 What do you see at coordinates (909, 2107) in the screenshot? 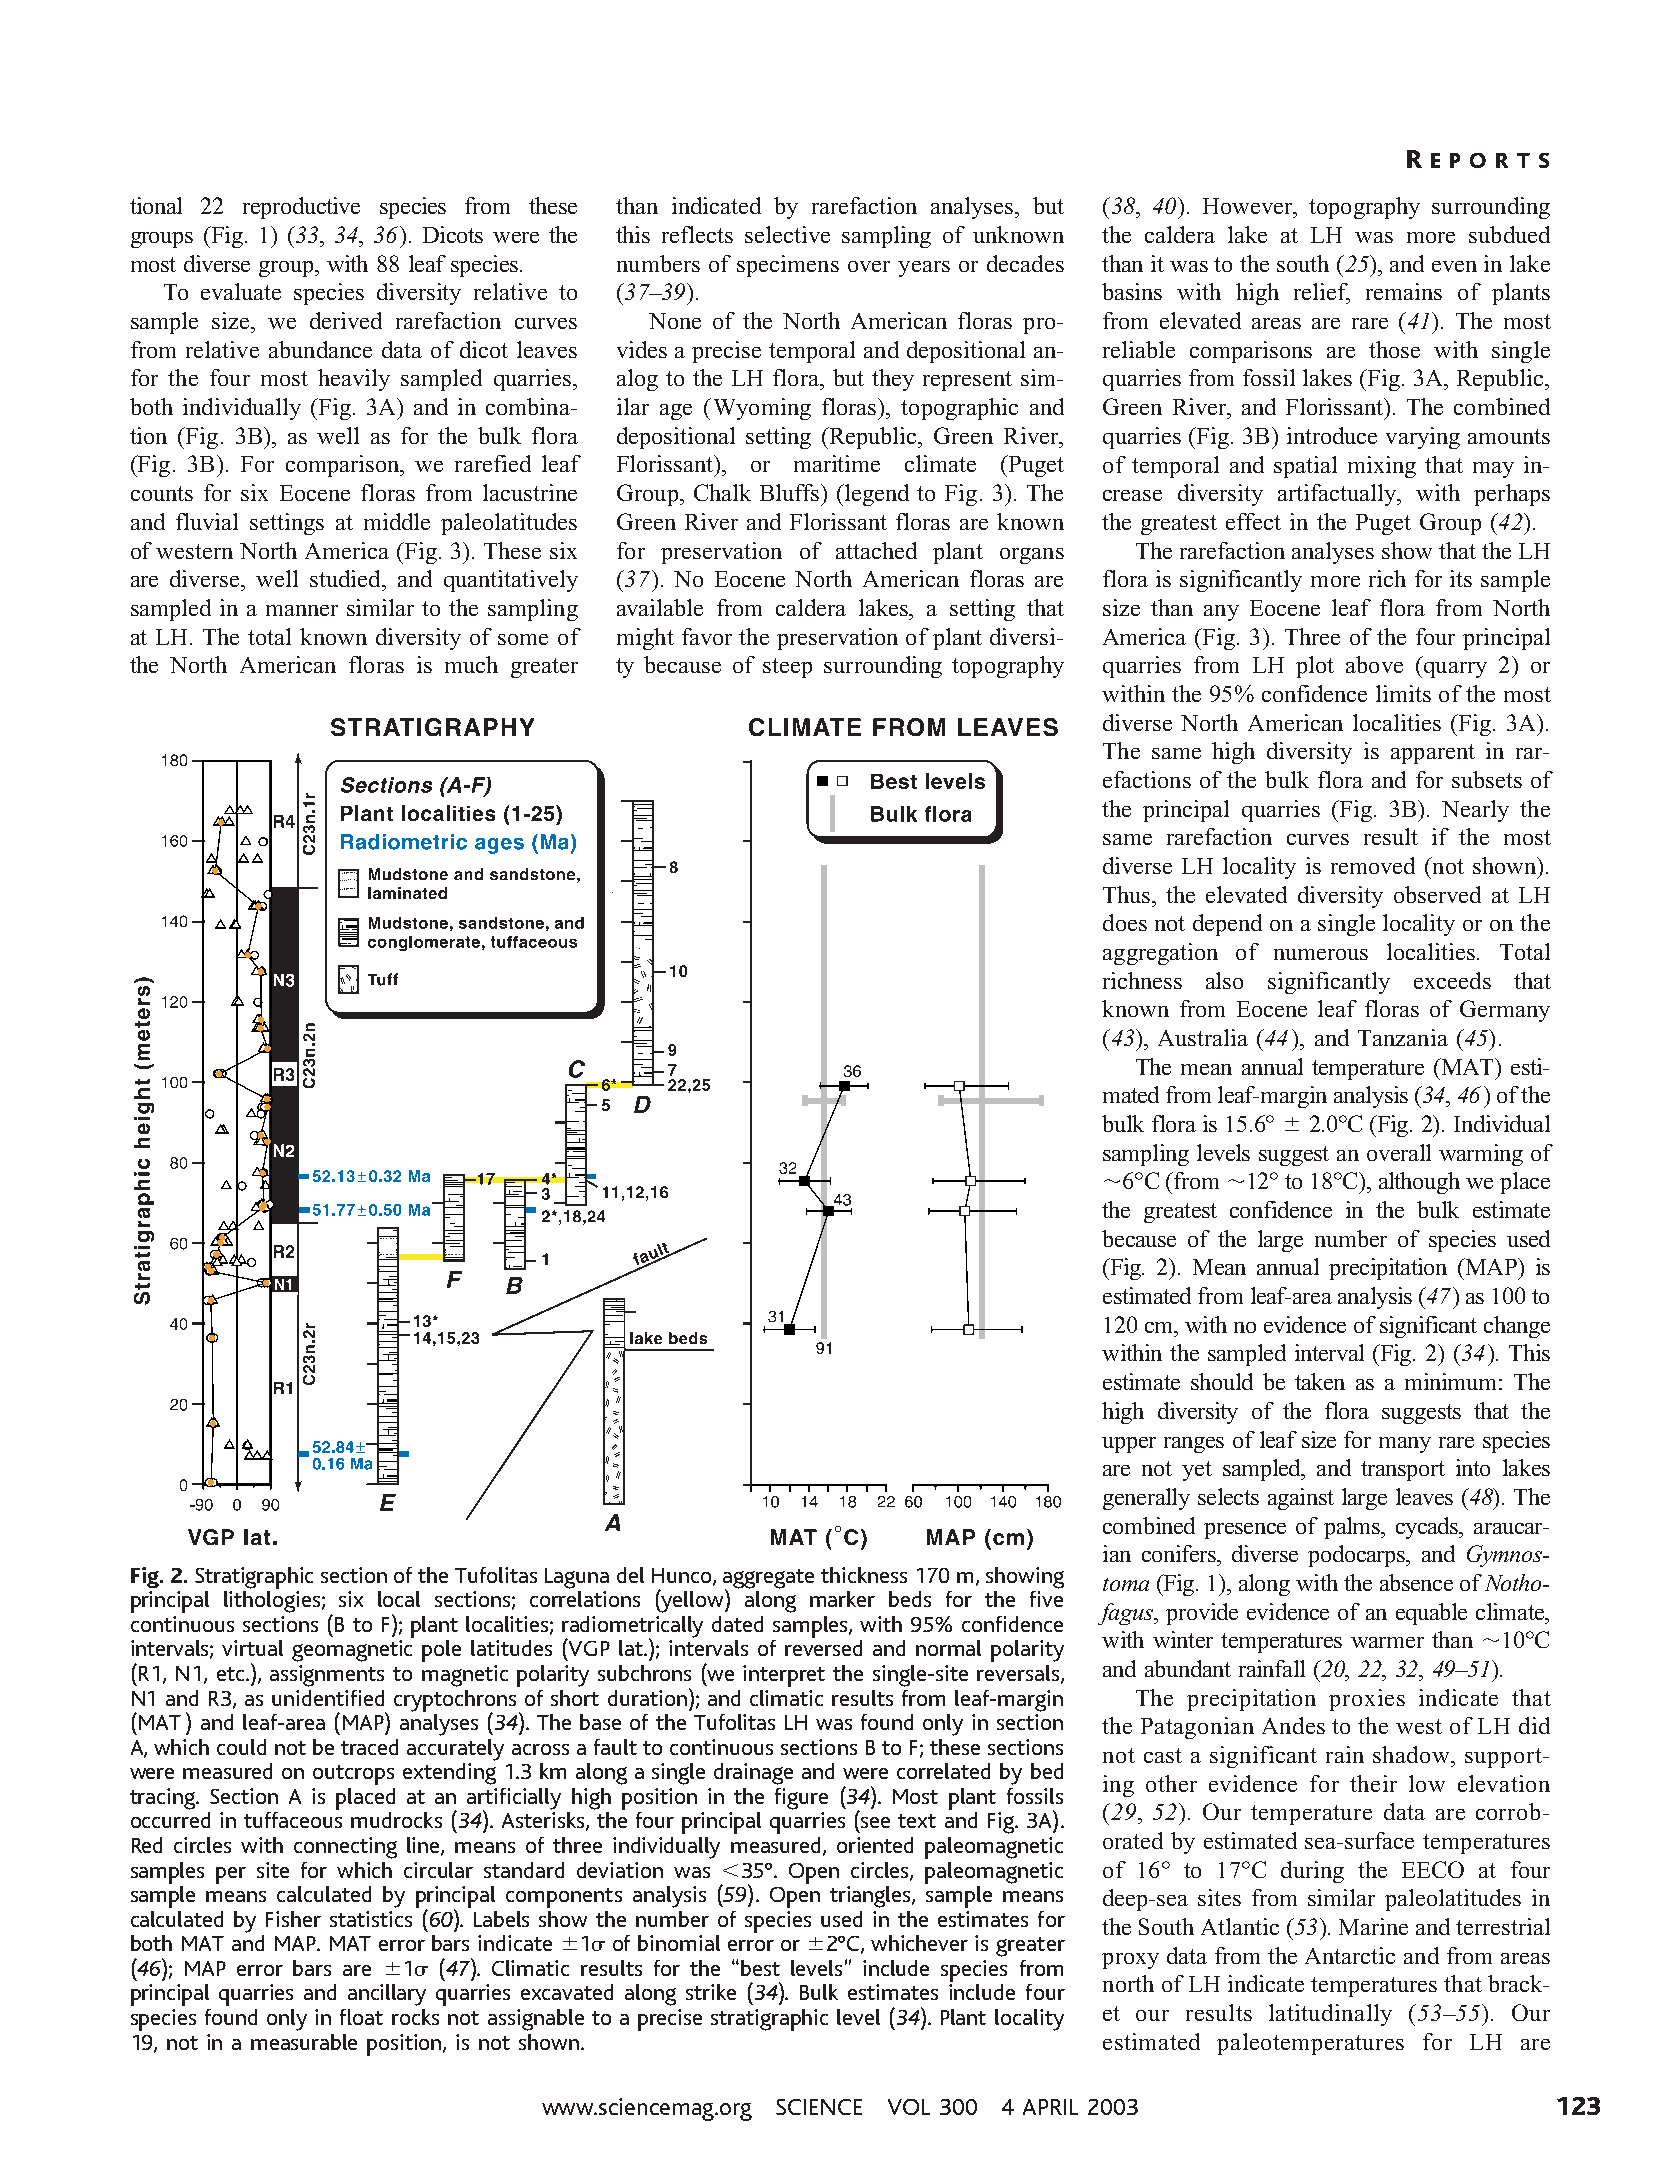
I see `VOL` at bounding box center [909, 2107].
